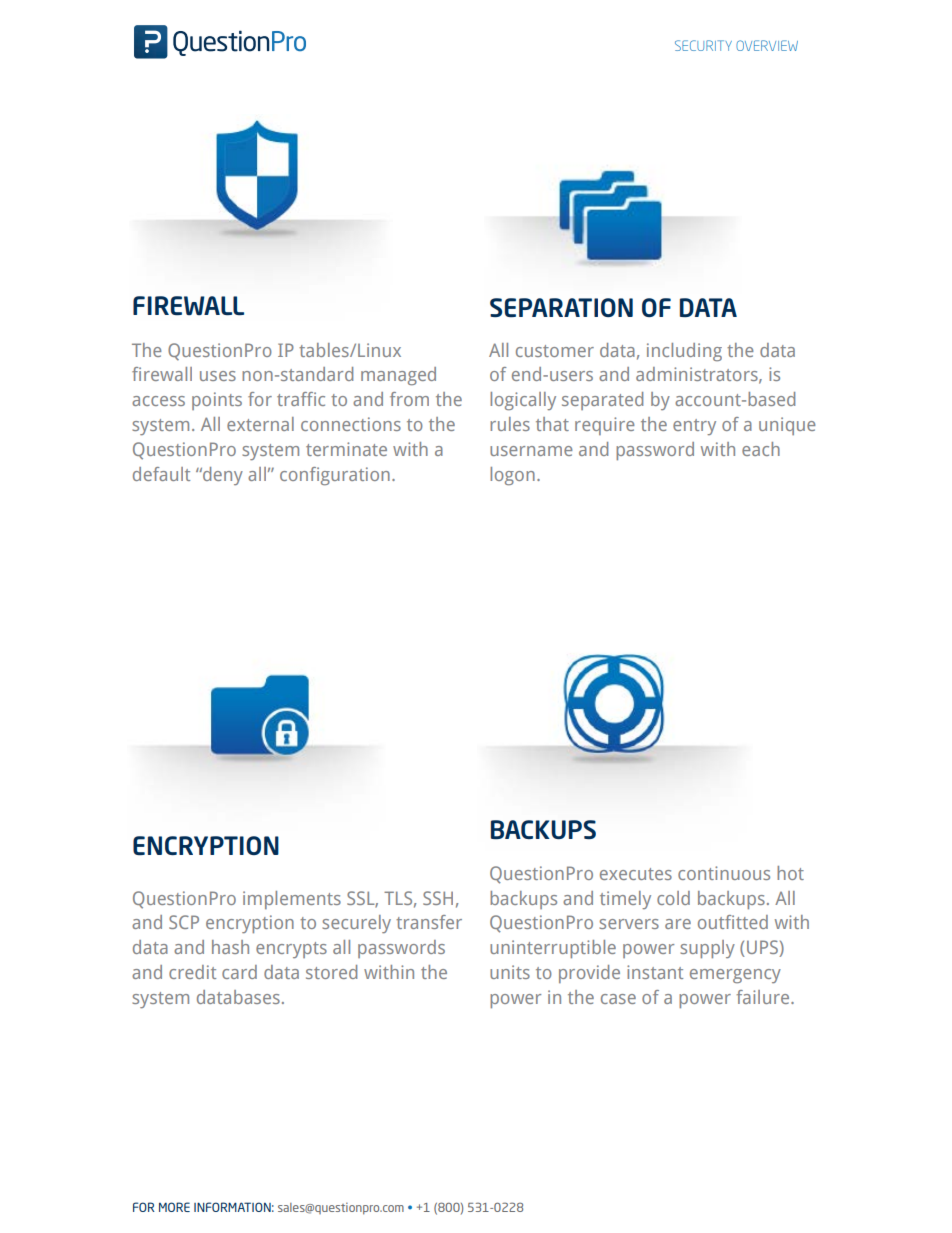 The width and height of the page is (952, 1233). Describe the element at coordinates (161, 474) in the page. I see `default` at that location.
